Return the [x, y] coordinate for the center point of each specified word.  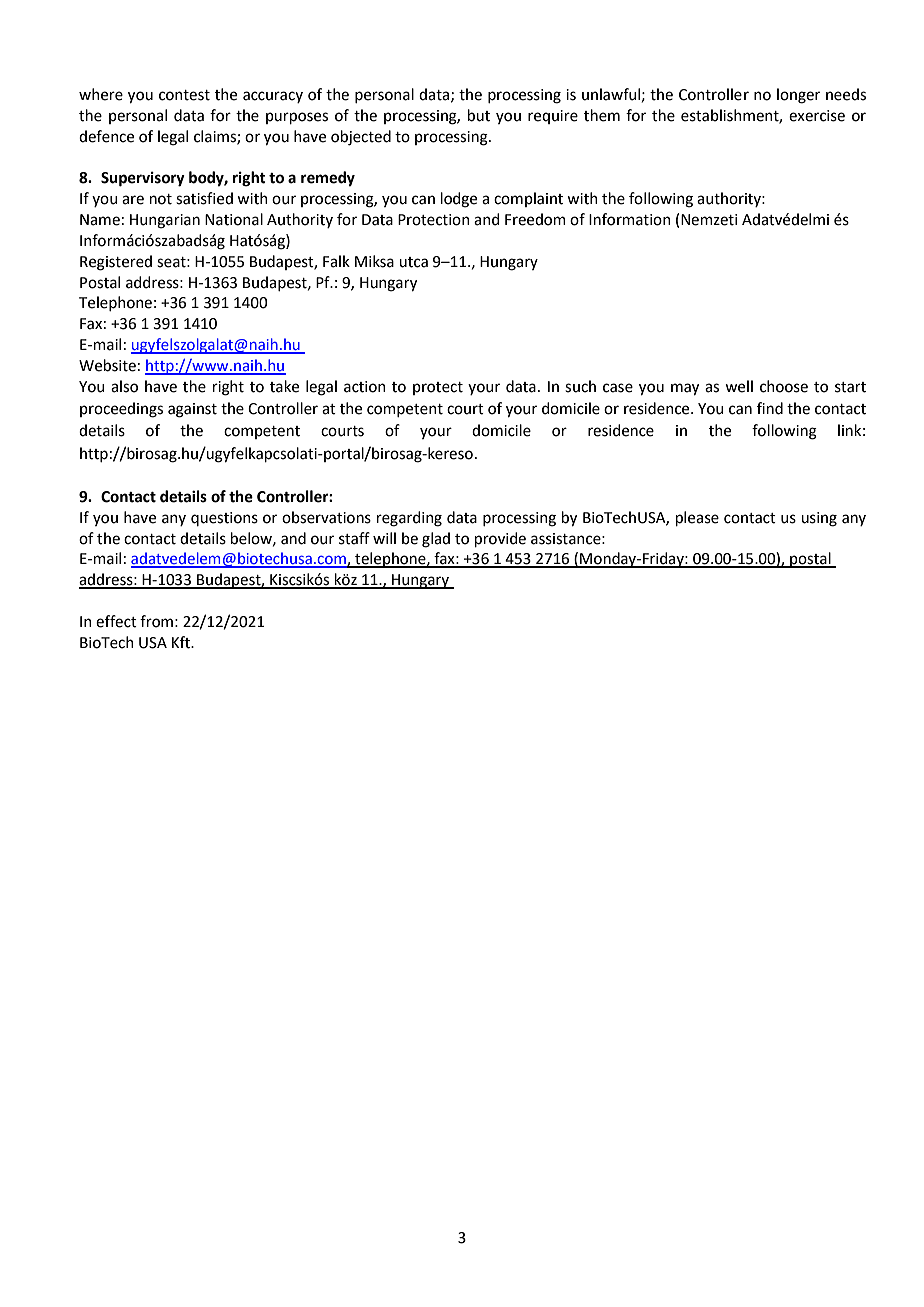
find [770, 408]
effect [116, 621]
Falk [336, 261]
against [192, 410]
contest [184, 95]
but [479, 115]
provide [500, 539]
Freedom [535, 219]
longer [798, 96]
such [580, 386]
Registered [116, 263]
